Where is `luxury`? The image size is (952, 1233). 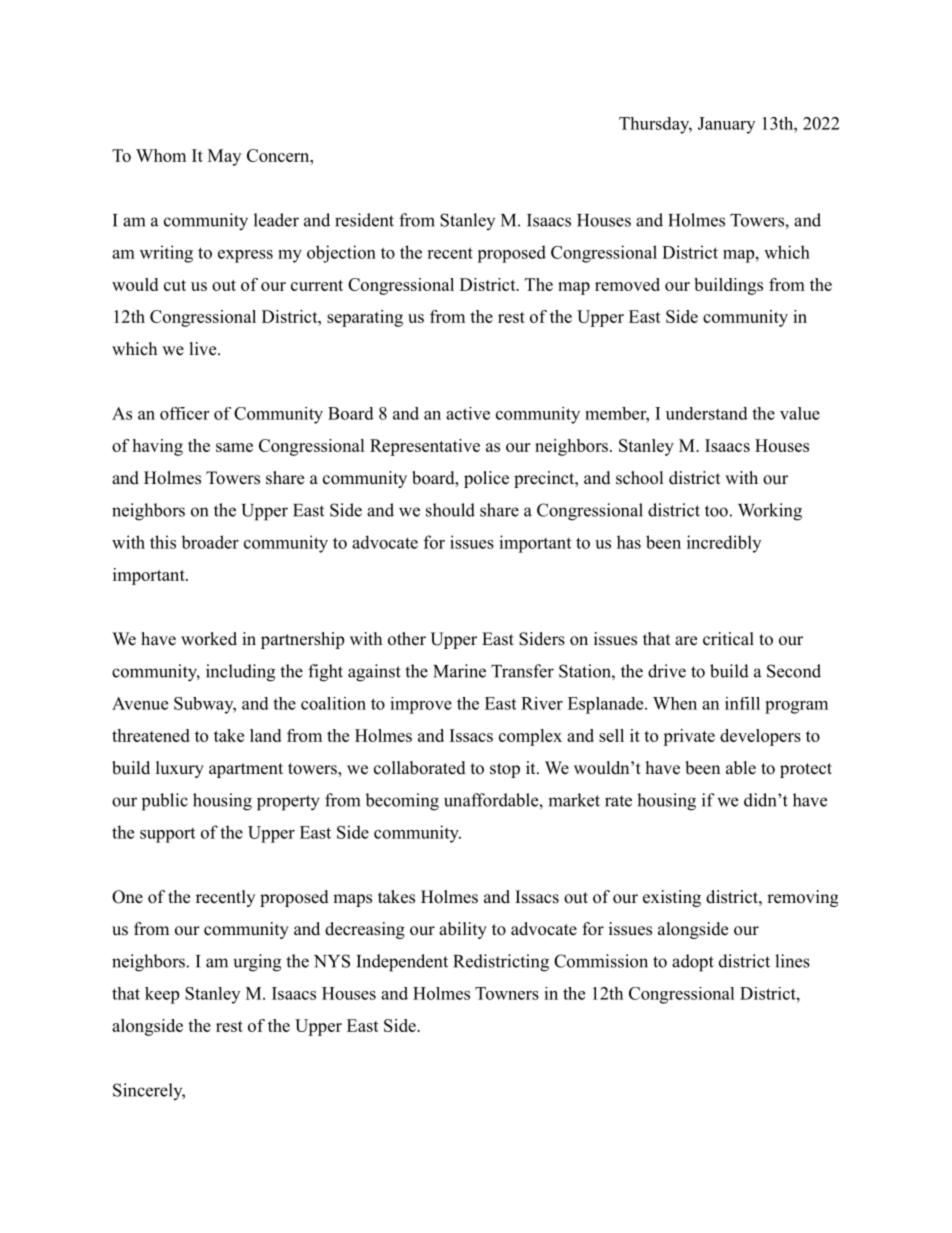
luxury is located at coordinates (180, 769).
